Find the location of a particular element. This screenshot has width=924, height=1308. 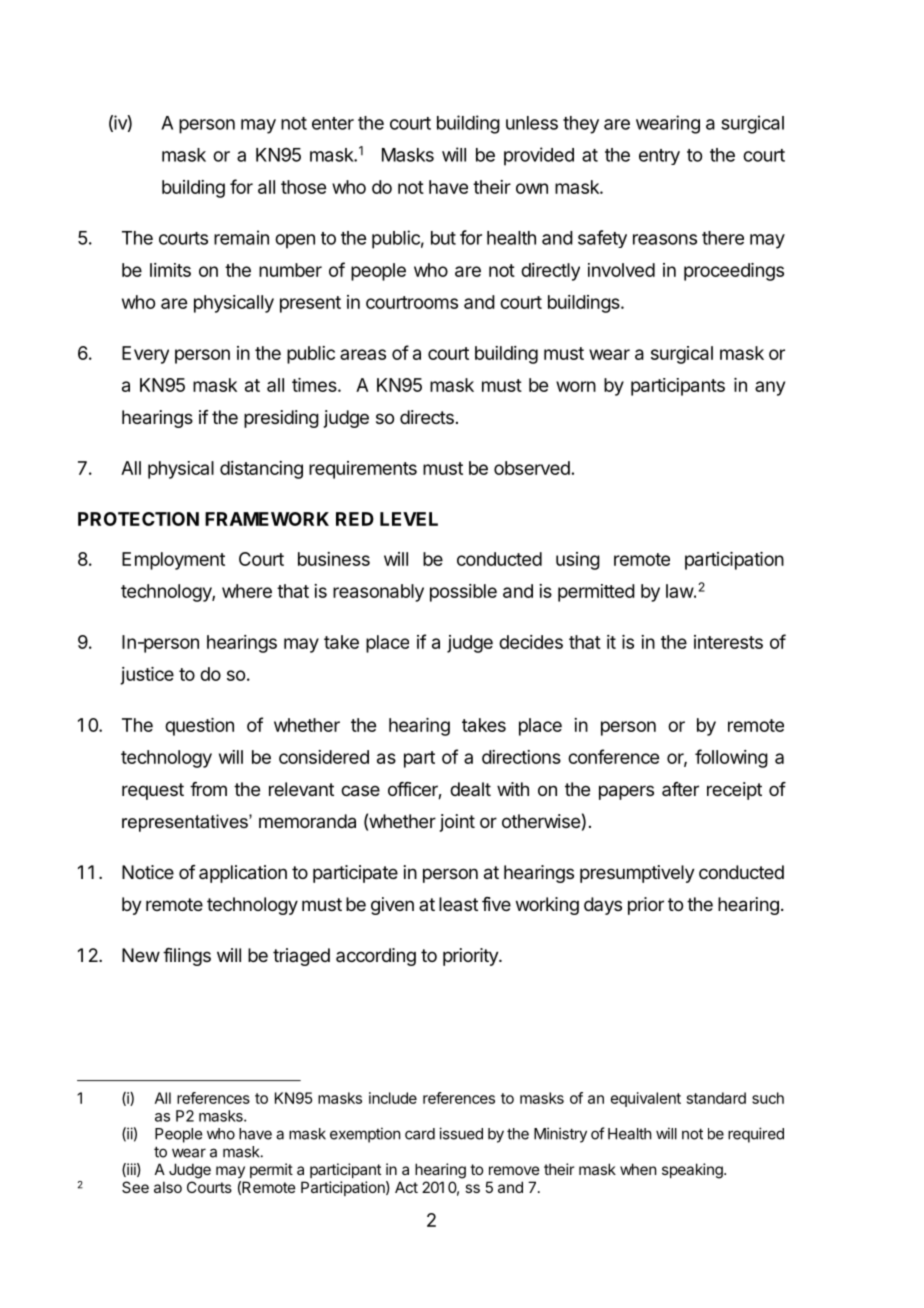

entry is located at coordinates (659, 157).
